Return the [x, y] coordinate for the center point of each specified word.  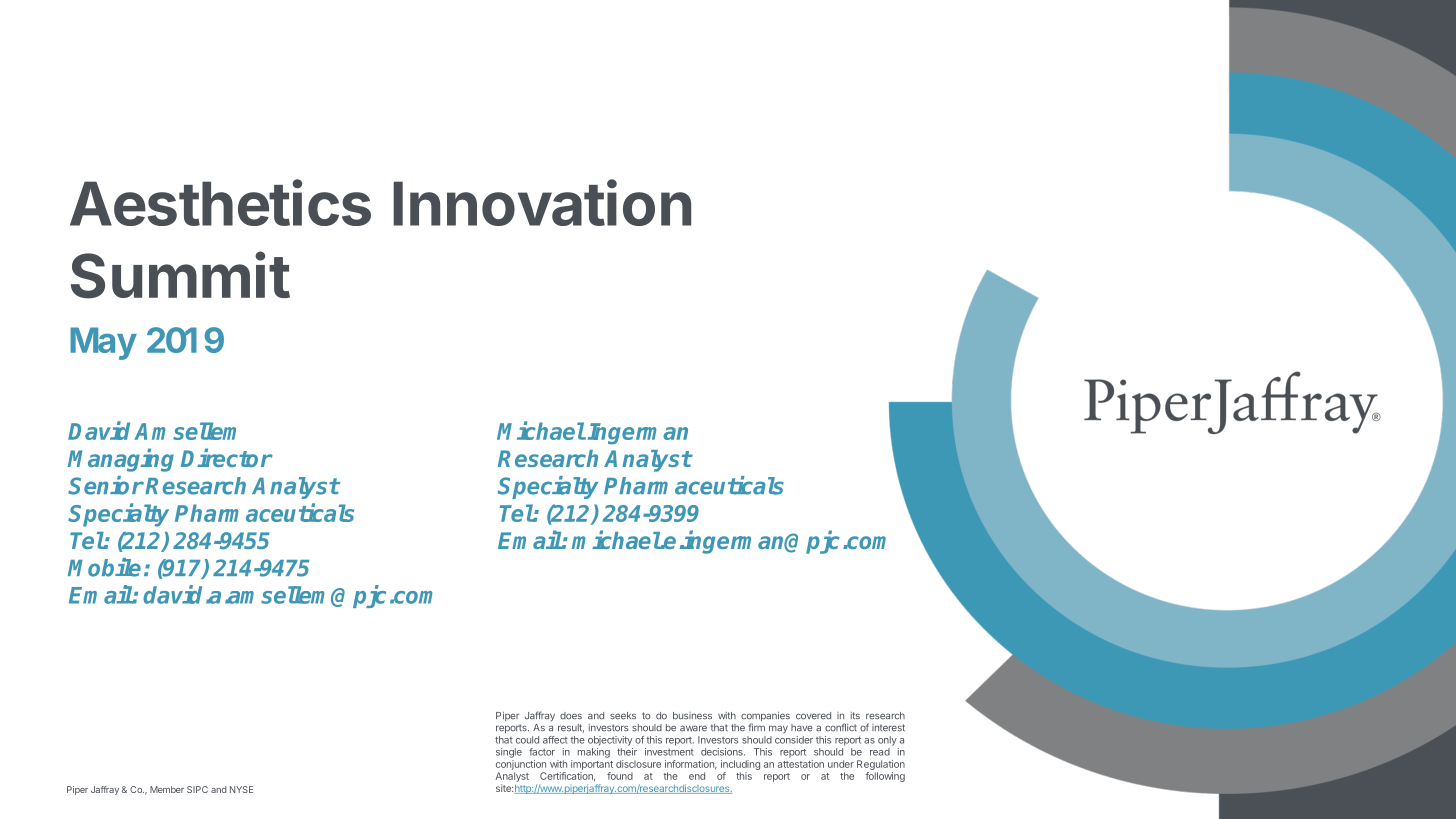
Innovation [542, 202]
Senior [106, 485]
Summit [180, 275]
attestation [801, 764]
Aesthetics [220, 202]
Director [227, 457]
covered [813, 716]
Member [167, 789]
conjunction [521, 765]
